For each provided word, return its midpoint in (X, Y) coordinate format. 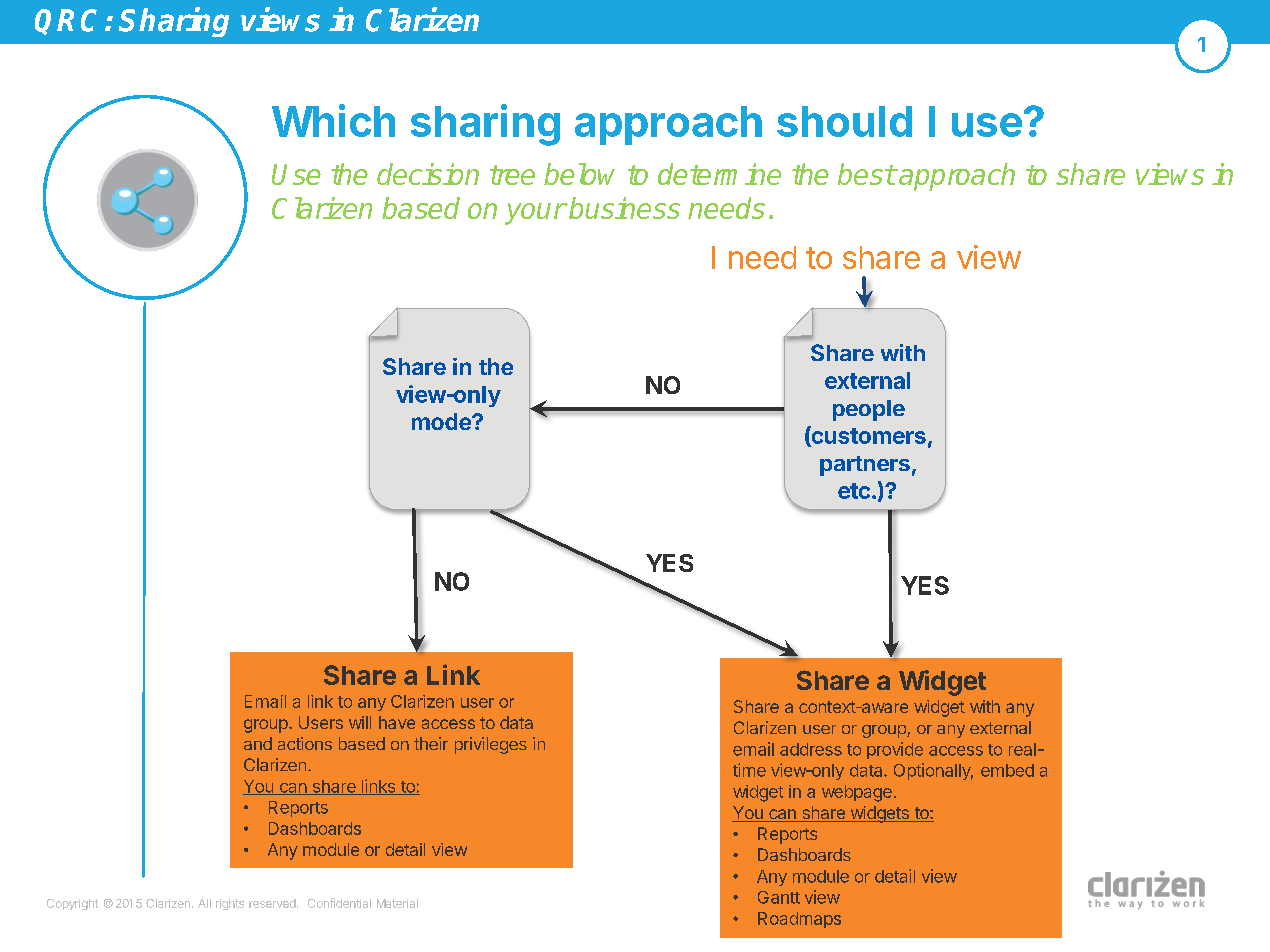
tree (512, 175)
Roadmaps (799, 920)
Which (333, 120)
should (844, 121)
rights (230, 904)
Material (397, 903)
